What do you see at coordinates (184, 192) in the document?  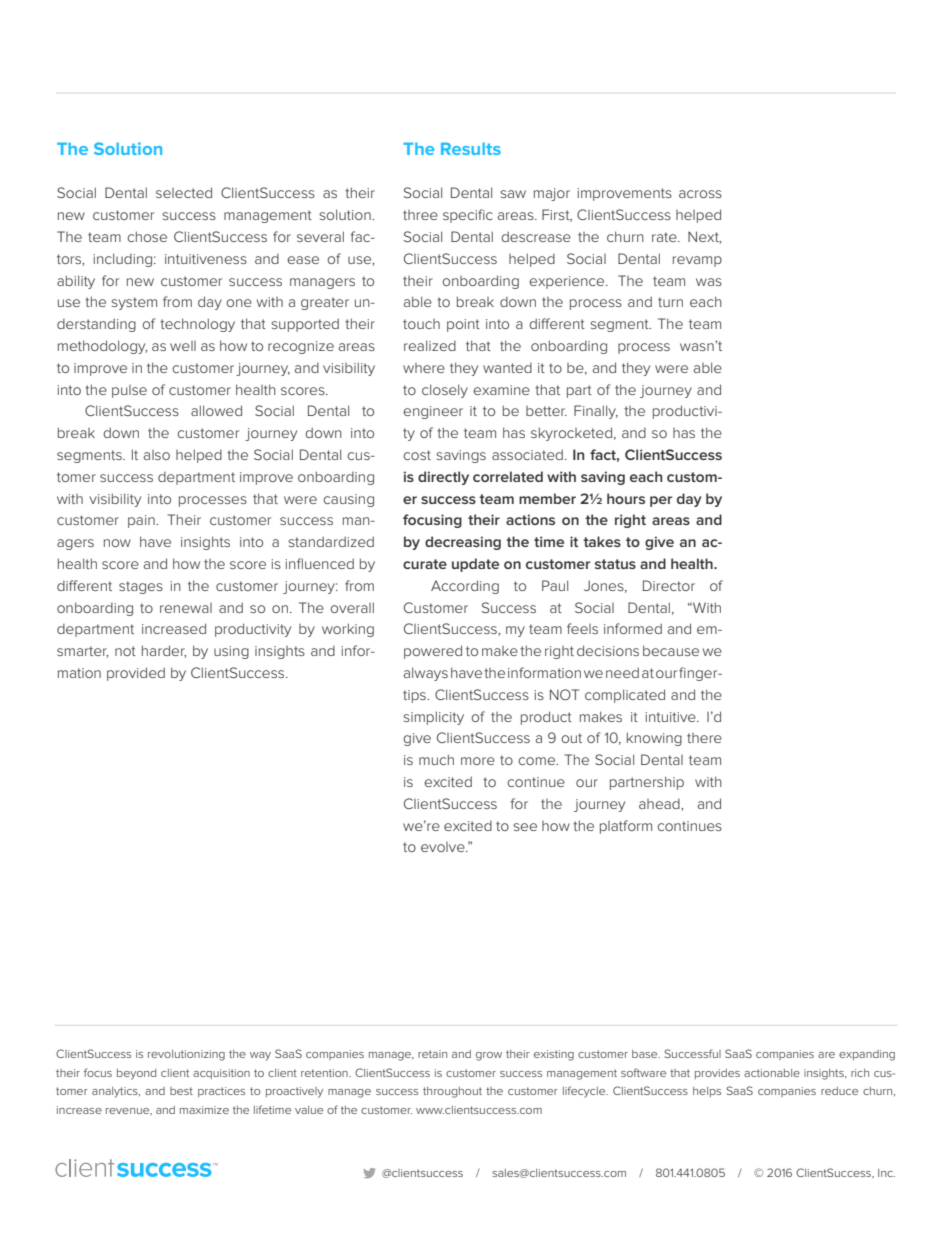 I see `selected` at bounding box center [184, 192].
